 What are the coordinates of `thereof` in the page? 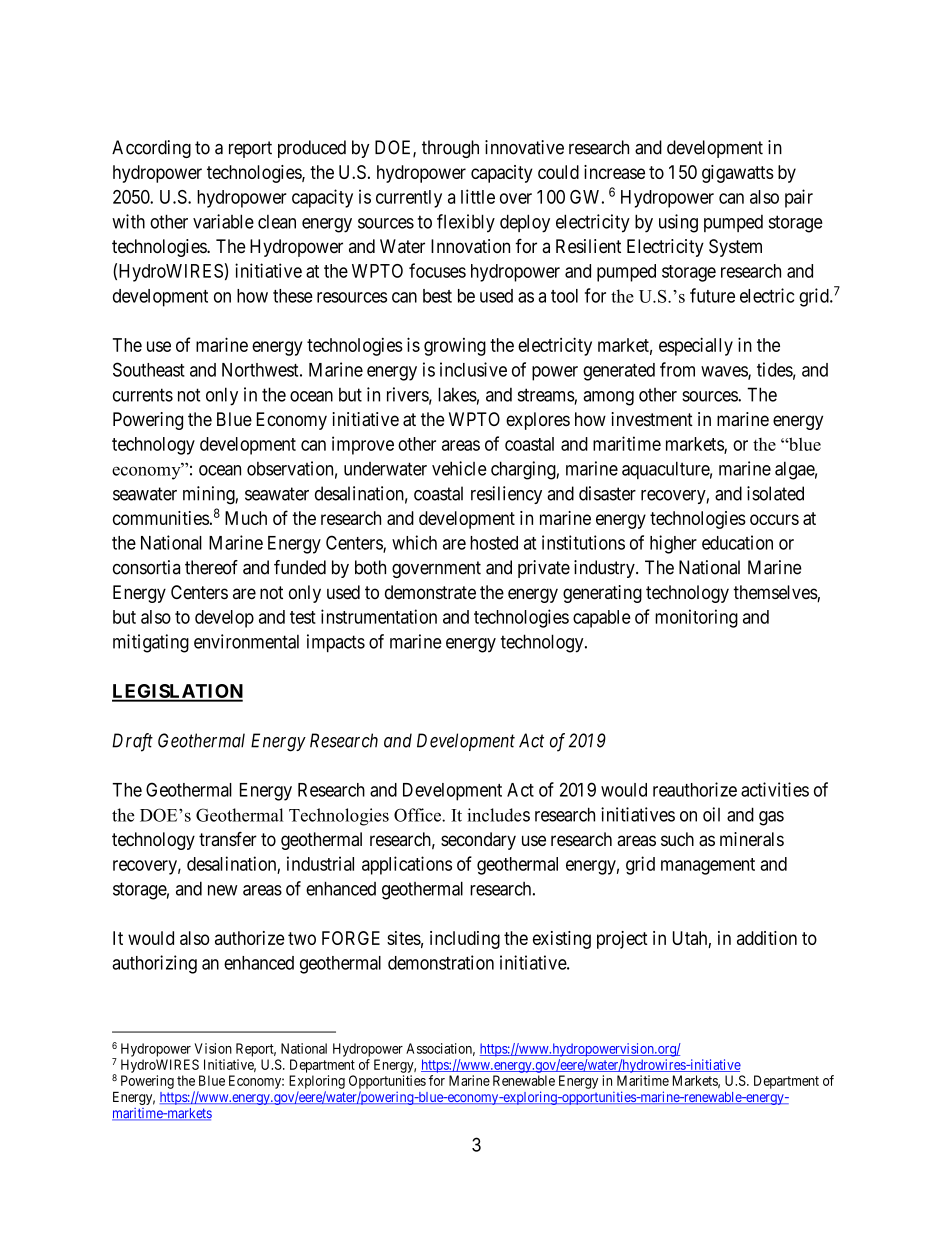 It's located at (211, 567).
